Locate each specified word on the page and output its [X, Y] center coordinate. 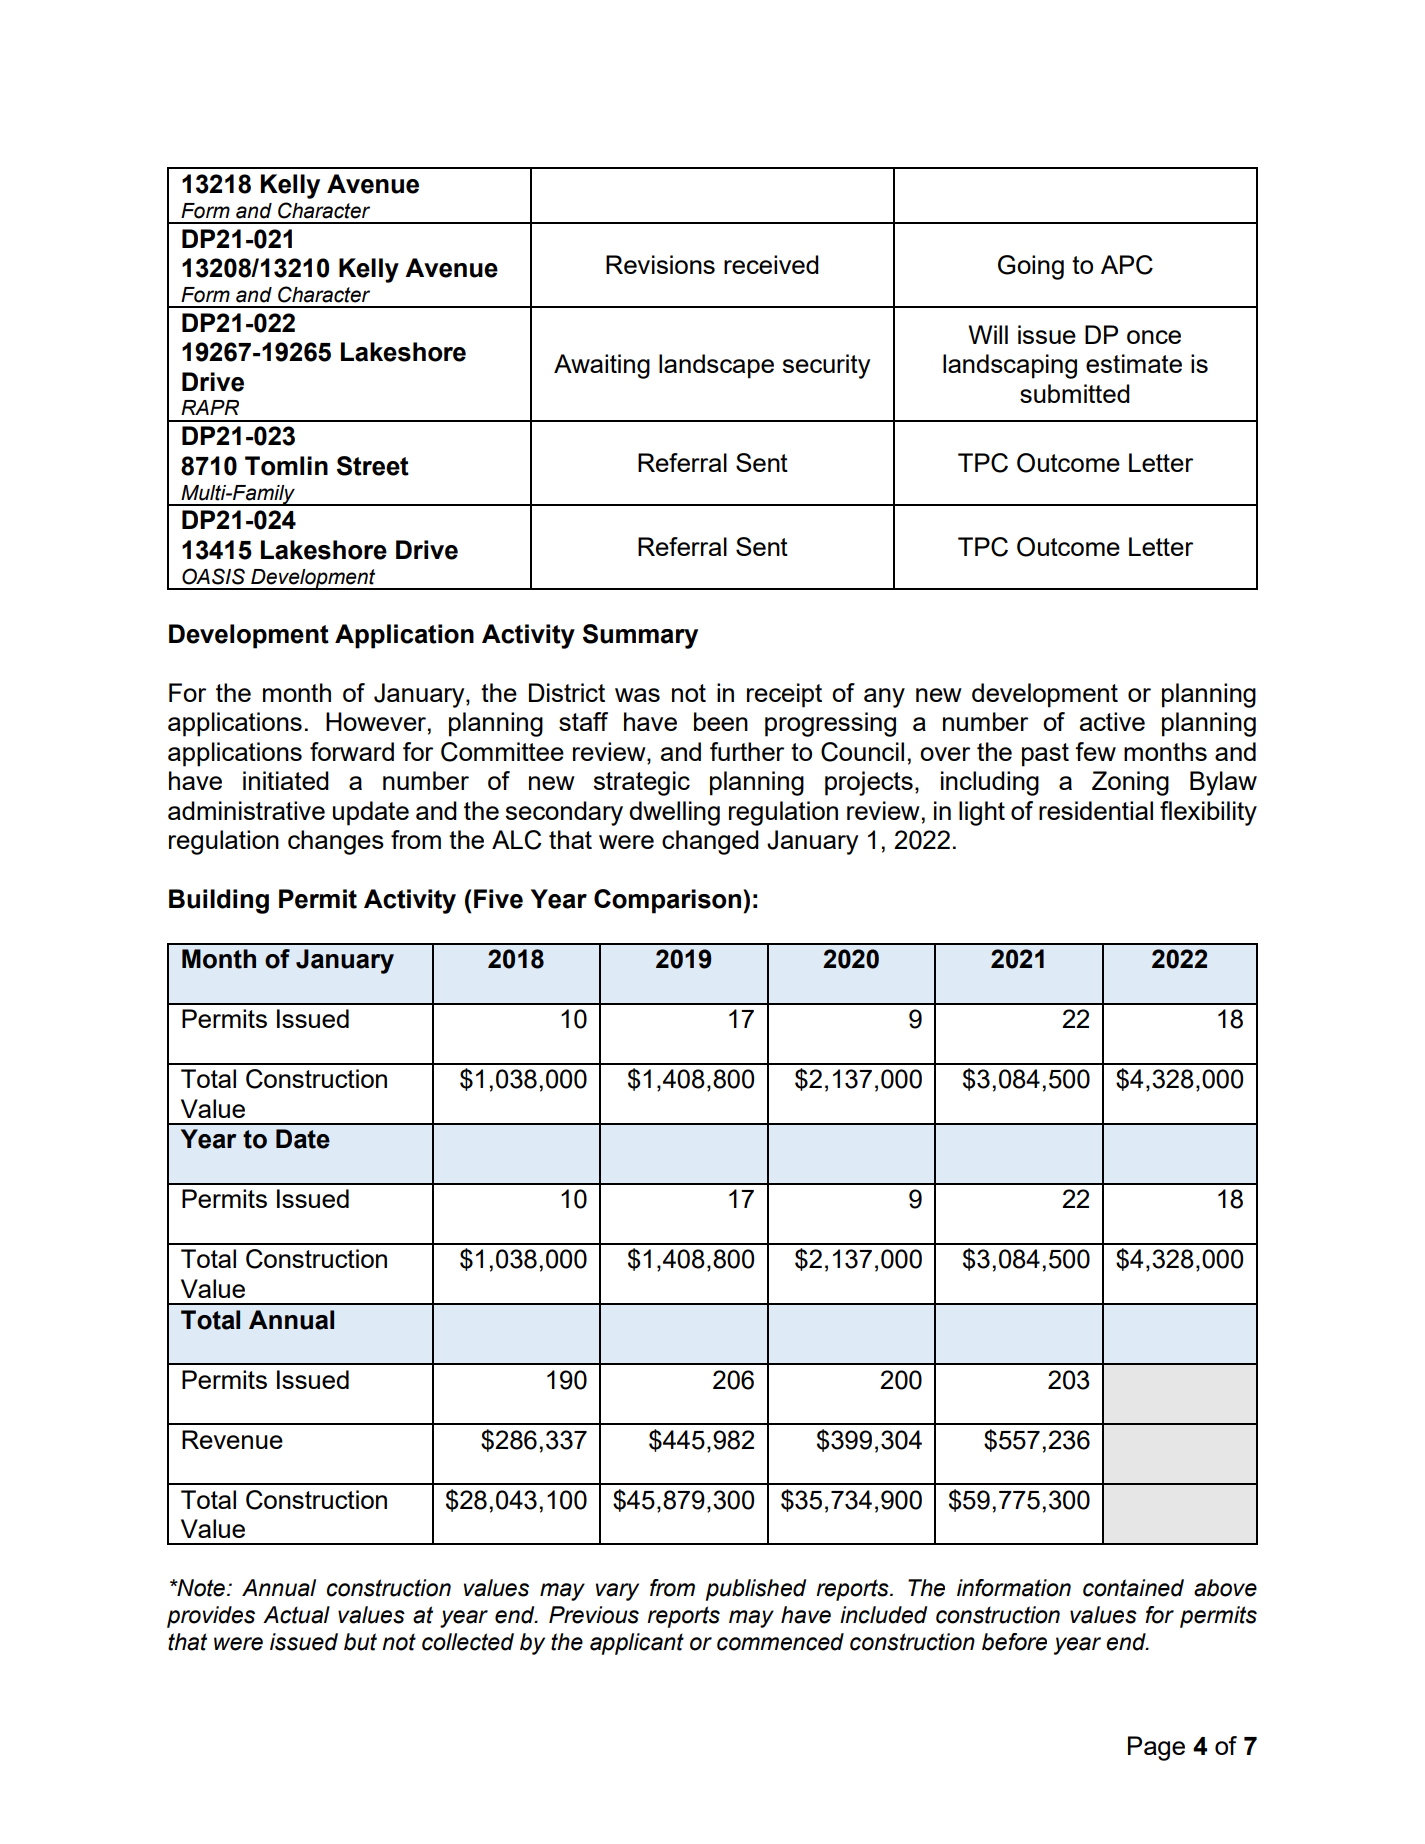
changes [336, 842]
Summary [640, 636]
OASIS [213, 576]
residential [1096, 810]
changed [710, 842]
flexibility [1208, 813]
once [1154, 337]
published [756, 1590]
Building [219, 901]
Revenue [232, 1439]
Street [373, 466]
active [1112, 721]
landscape [716, 366]
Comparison [667, 901]
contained [1133, 1588]
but [360, 1642]
